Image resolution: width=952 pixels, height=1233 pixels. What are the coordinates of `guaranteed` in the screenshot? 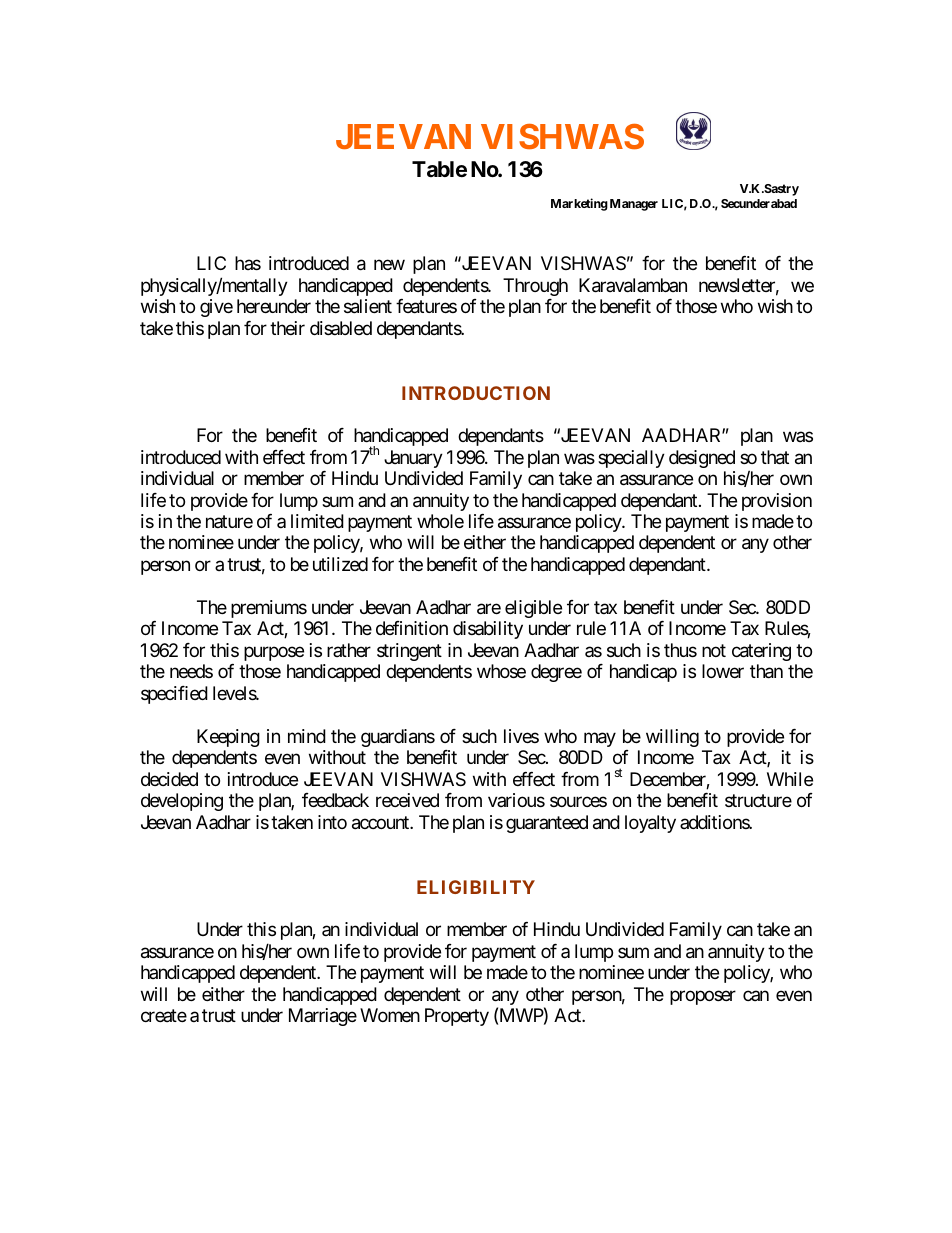 It's located at (547, 824).
